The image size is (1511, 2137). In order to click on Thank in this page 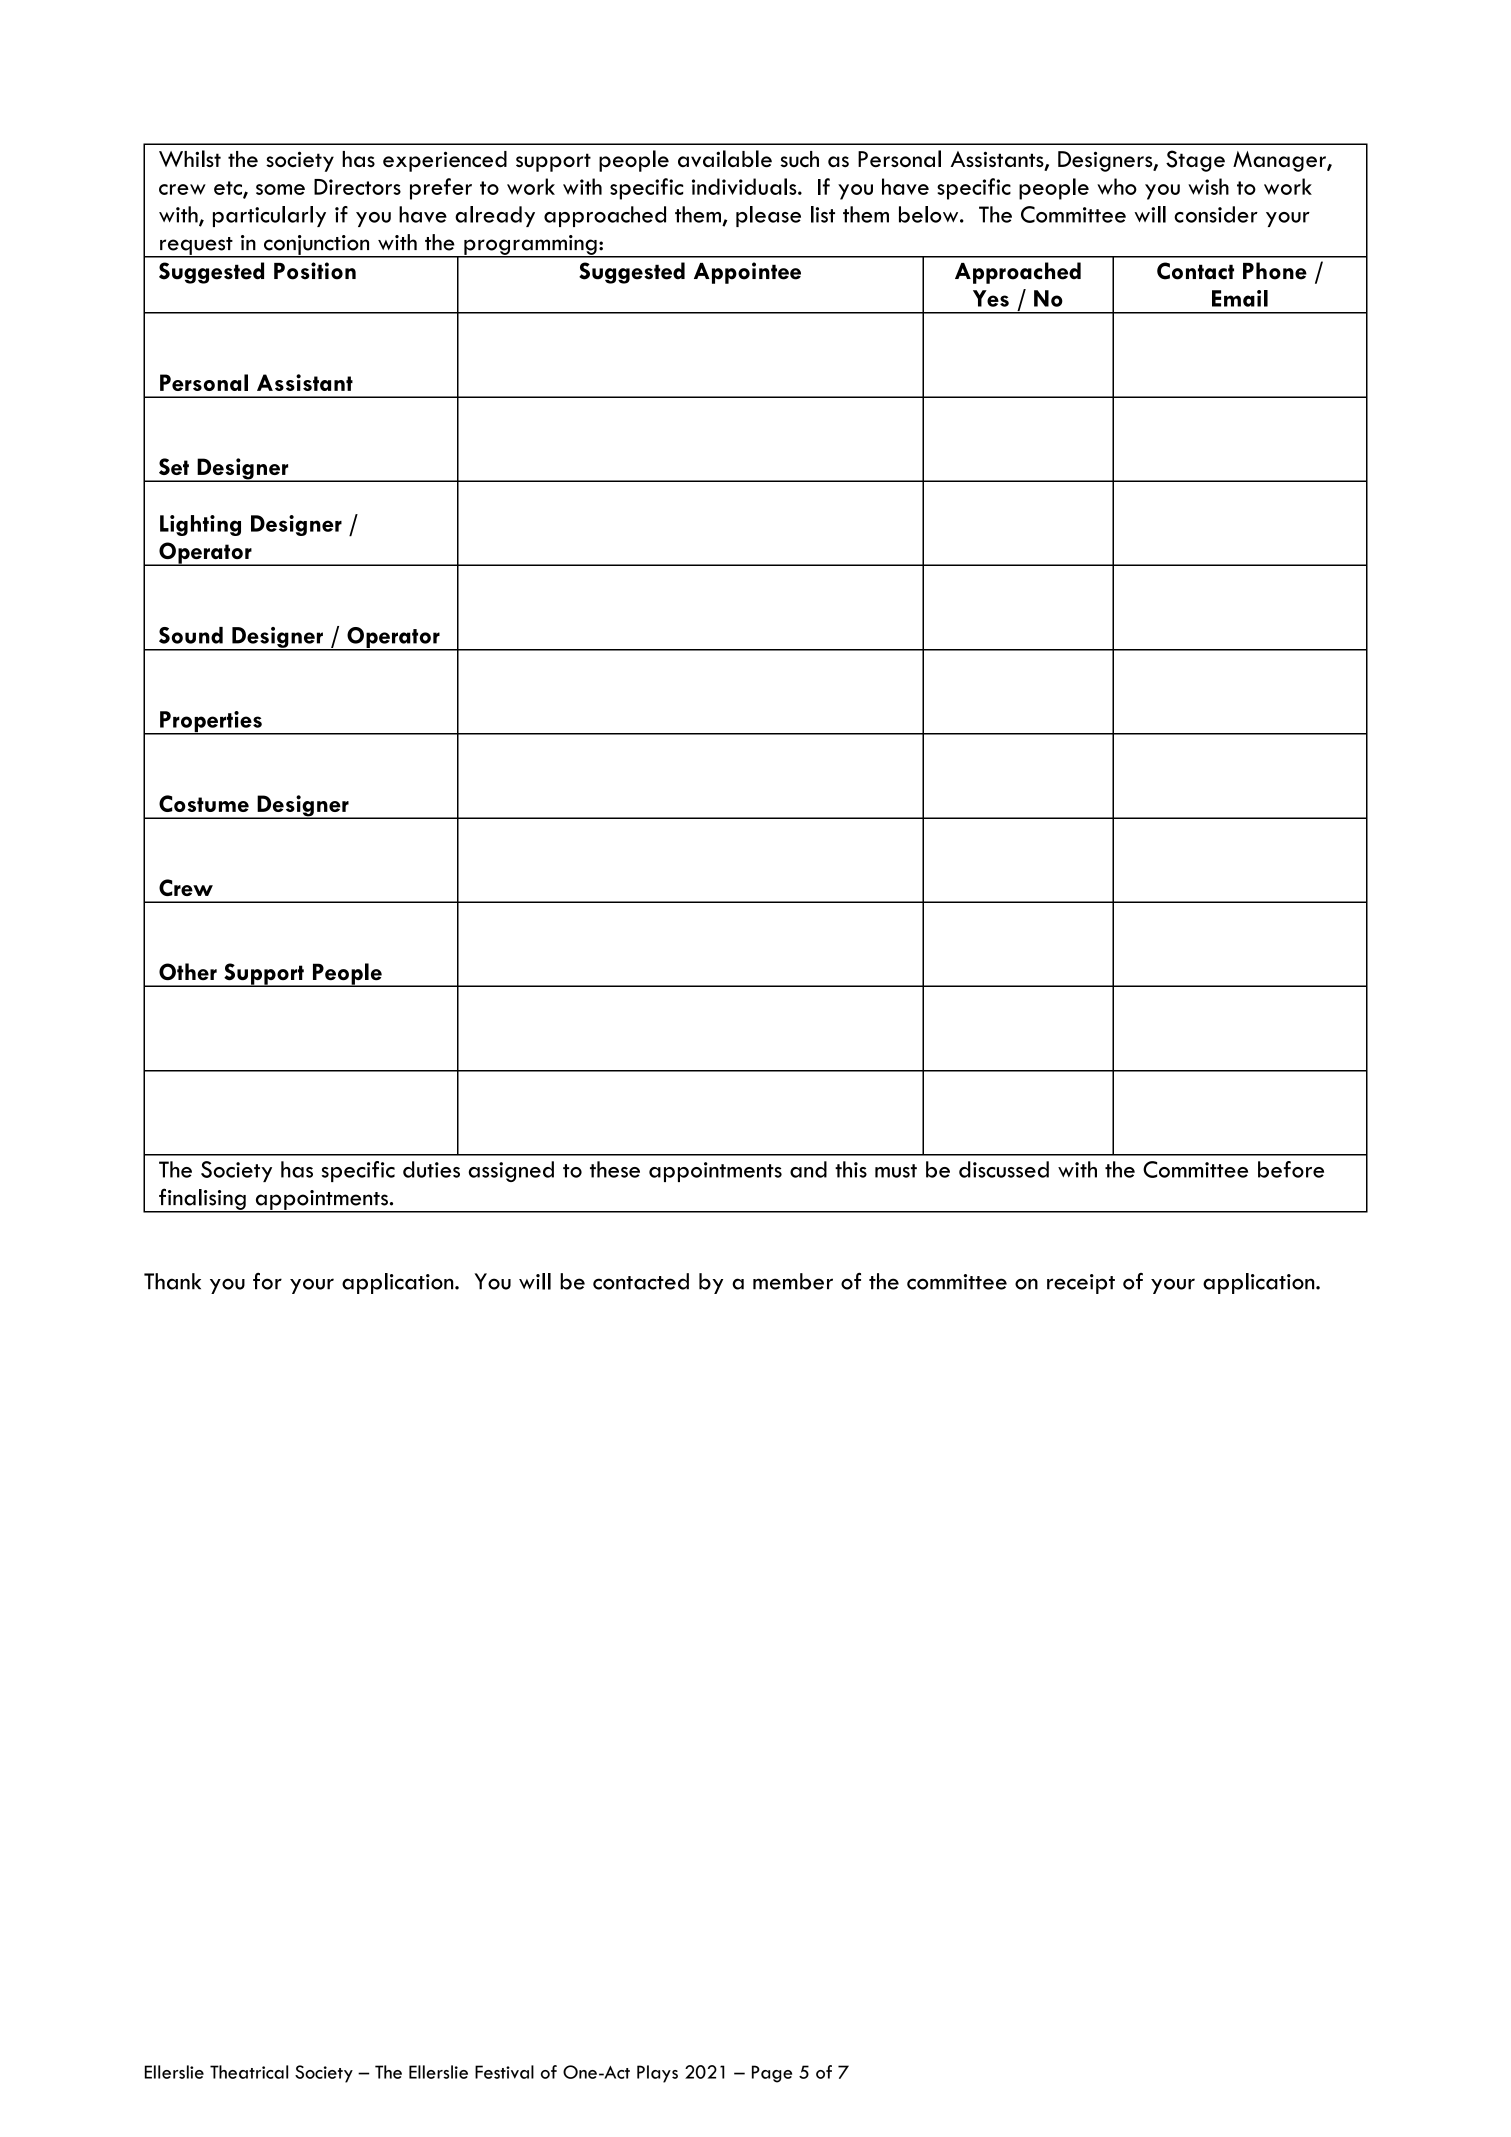, I will do `click(172, 1281)`.
